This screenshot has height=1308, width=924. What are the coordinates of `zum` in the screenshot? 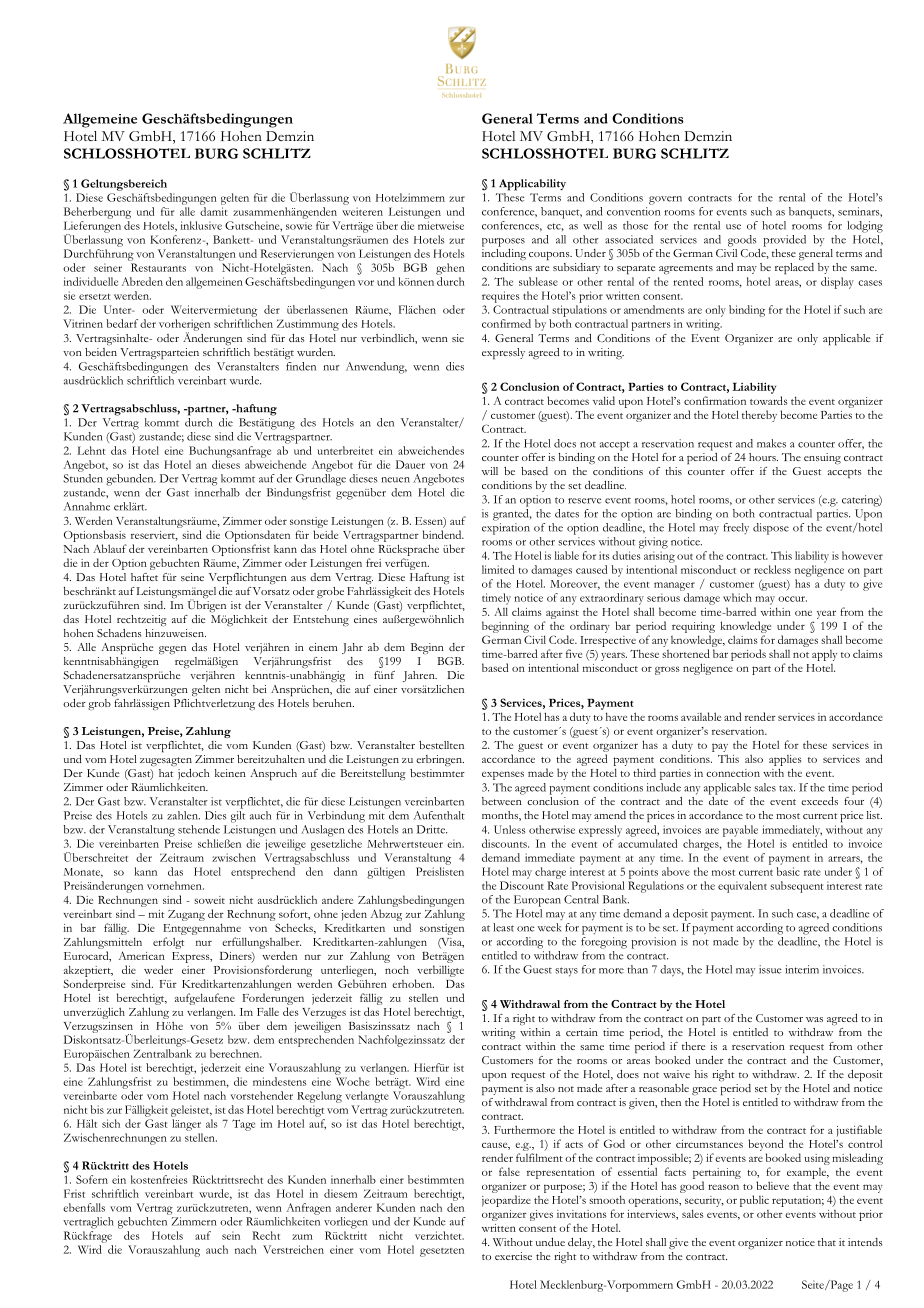 It's located at (302, 1237).
